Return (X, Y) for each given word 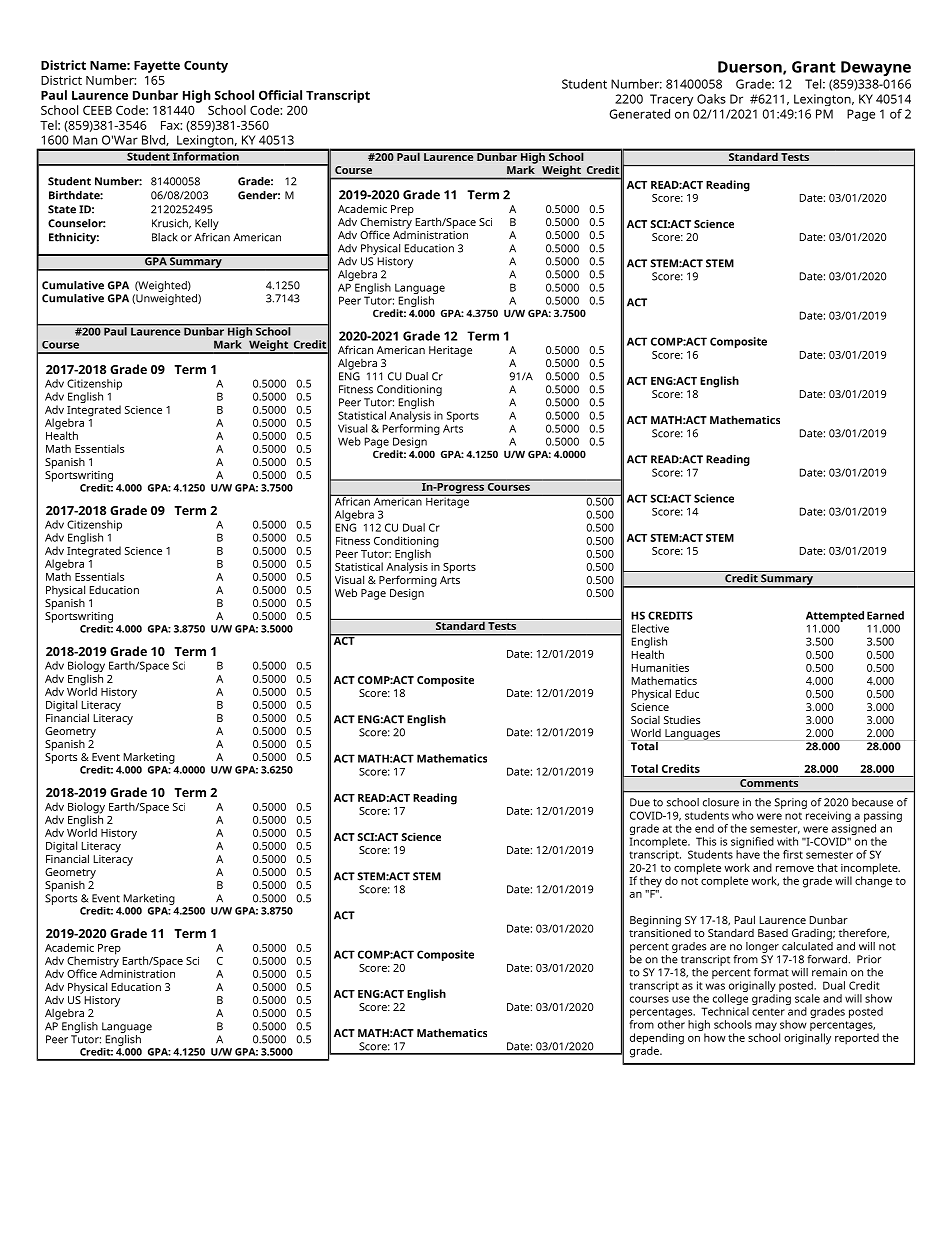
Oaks (711, 99)
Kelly (207, 224)
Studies (682, 720)
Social (645, 720)
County (206, 66)
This (706, 841)
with (787, 841)
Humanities (660, 668)
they (651, 882)
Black (164, 237)
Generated (639, 114)
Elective (650, 628)
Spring (791, 803)
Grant (814, 67)
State (62, 209)
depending (657, 1040)
